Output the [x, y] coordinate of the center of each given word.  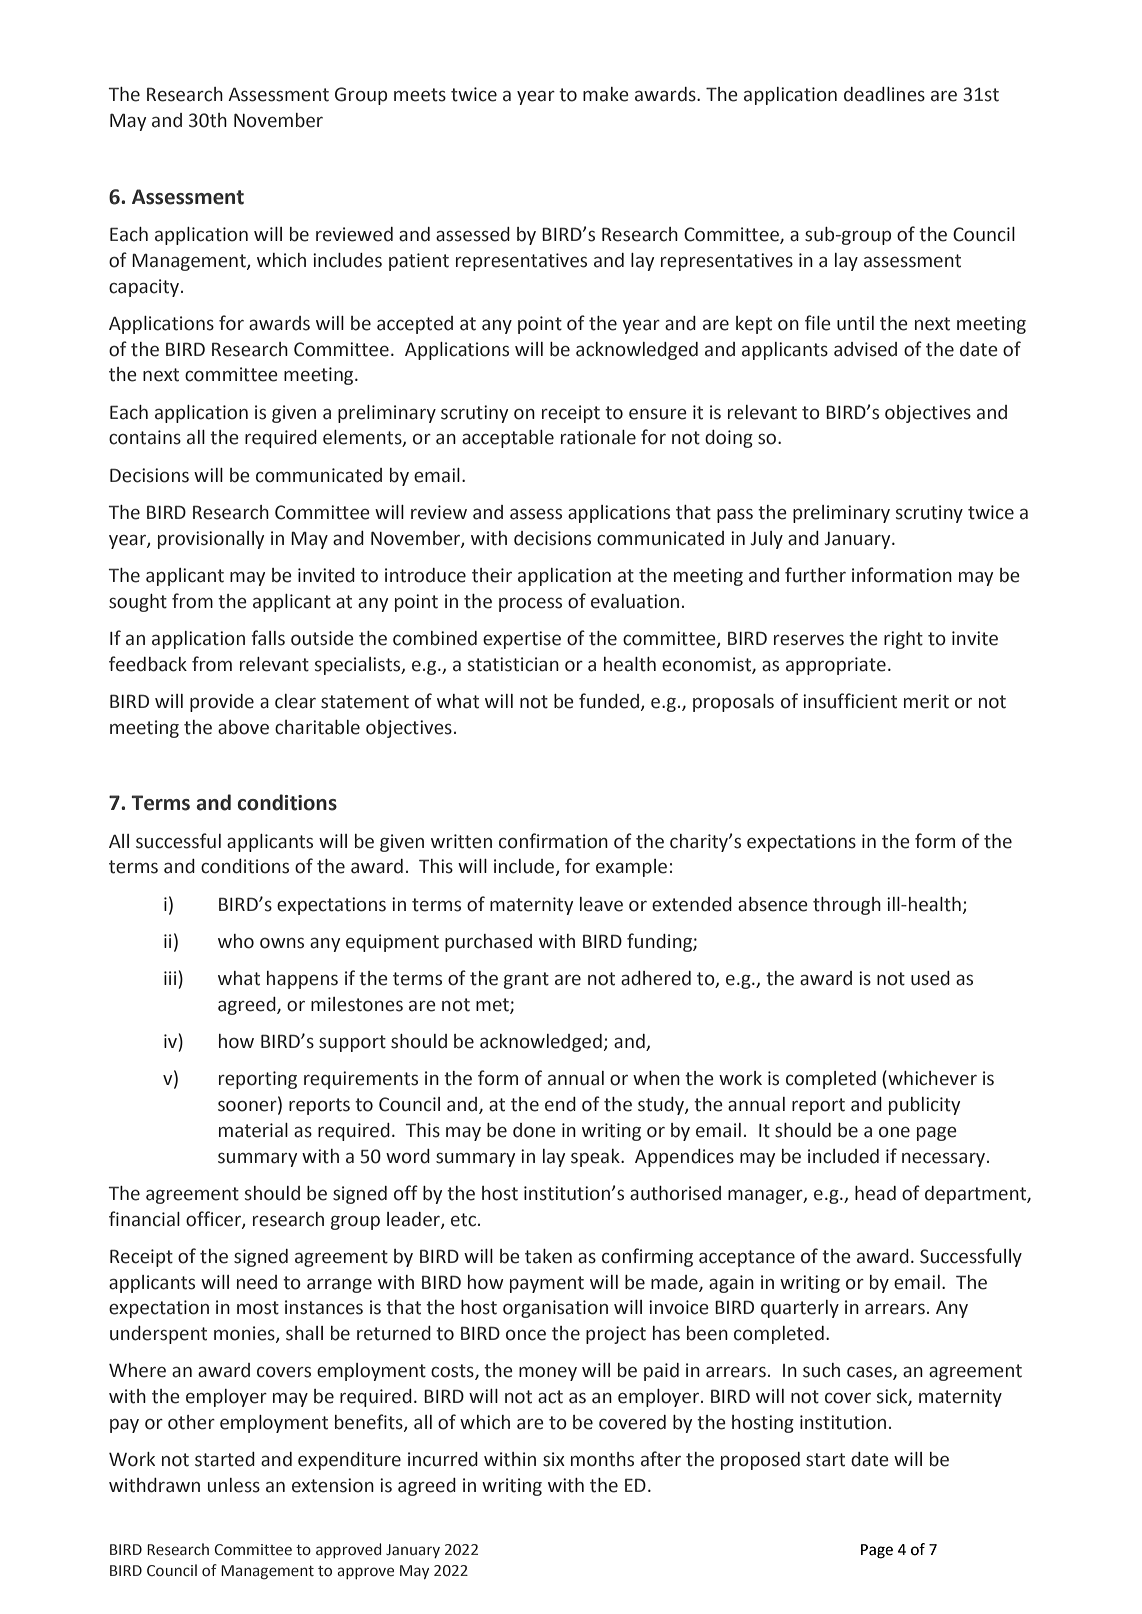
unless [234, 1485]
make [606, 94]
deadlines [884, 94]
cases [870, 1373]
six [554, 1459]
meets [420, 95]
